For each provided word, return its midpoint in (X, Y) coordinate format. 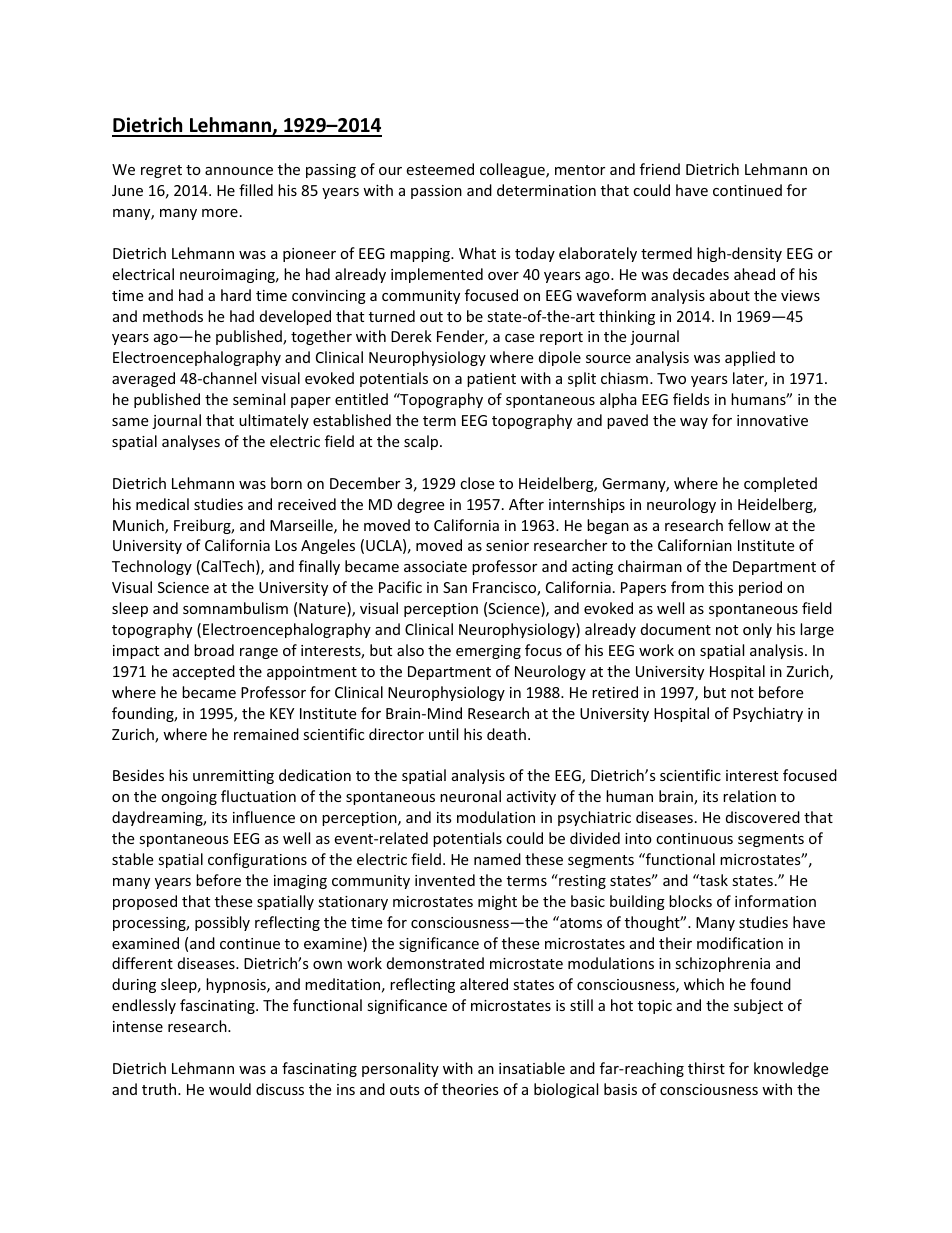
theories (470, 1089)
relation (749, 796)
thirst (706, 1068)
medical (162, 504)
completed (780, 484)
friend (660, 169)
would (230, 1089)
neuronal (470, 796)
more (220, 213)
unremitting (233, 777)
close (477, 483)
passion (436, 192)
